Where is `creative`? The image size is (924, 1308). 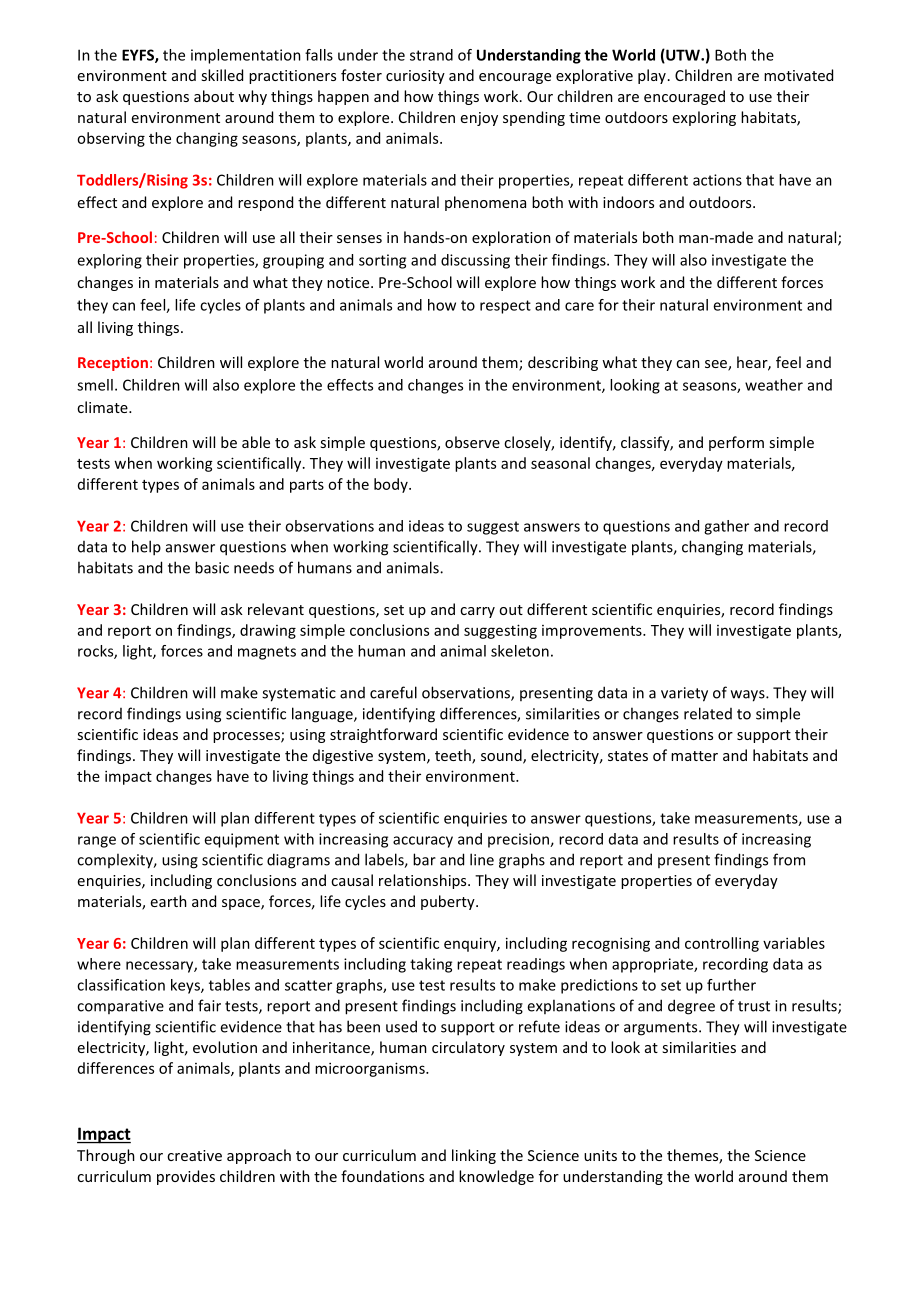
creative is located at coordinates (194, 1155).
